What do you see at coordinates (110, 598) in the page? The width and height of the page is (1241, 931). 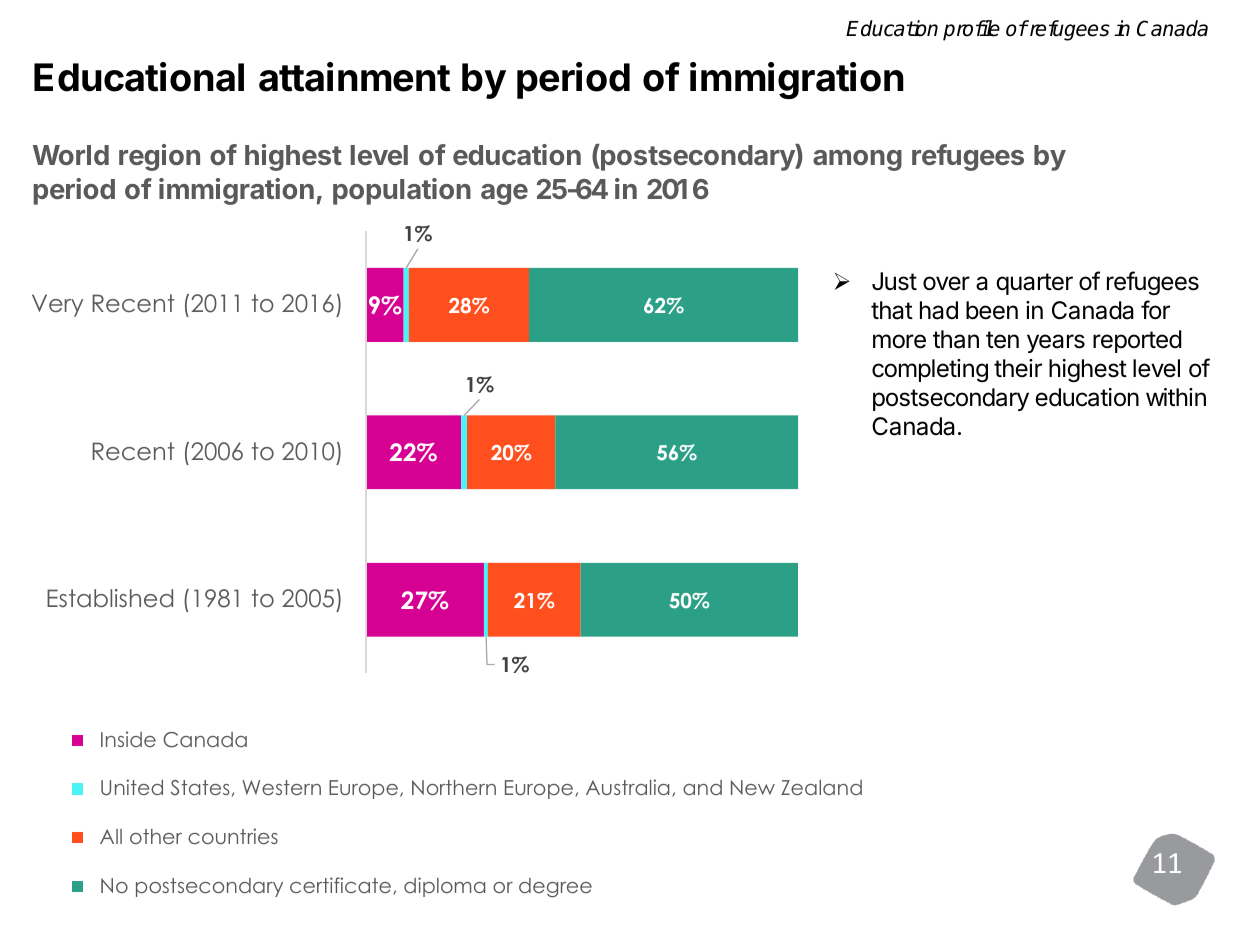 I see `Established` at bounding box center [110, 598].
